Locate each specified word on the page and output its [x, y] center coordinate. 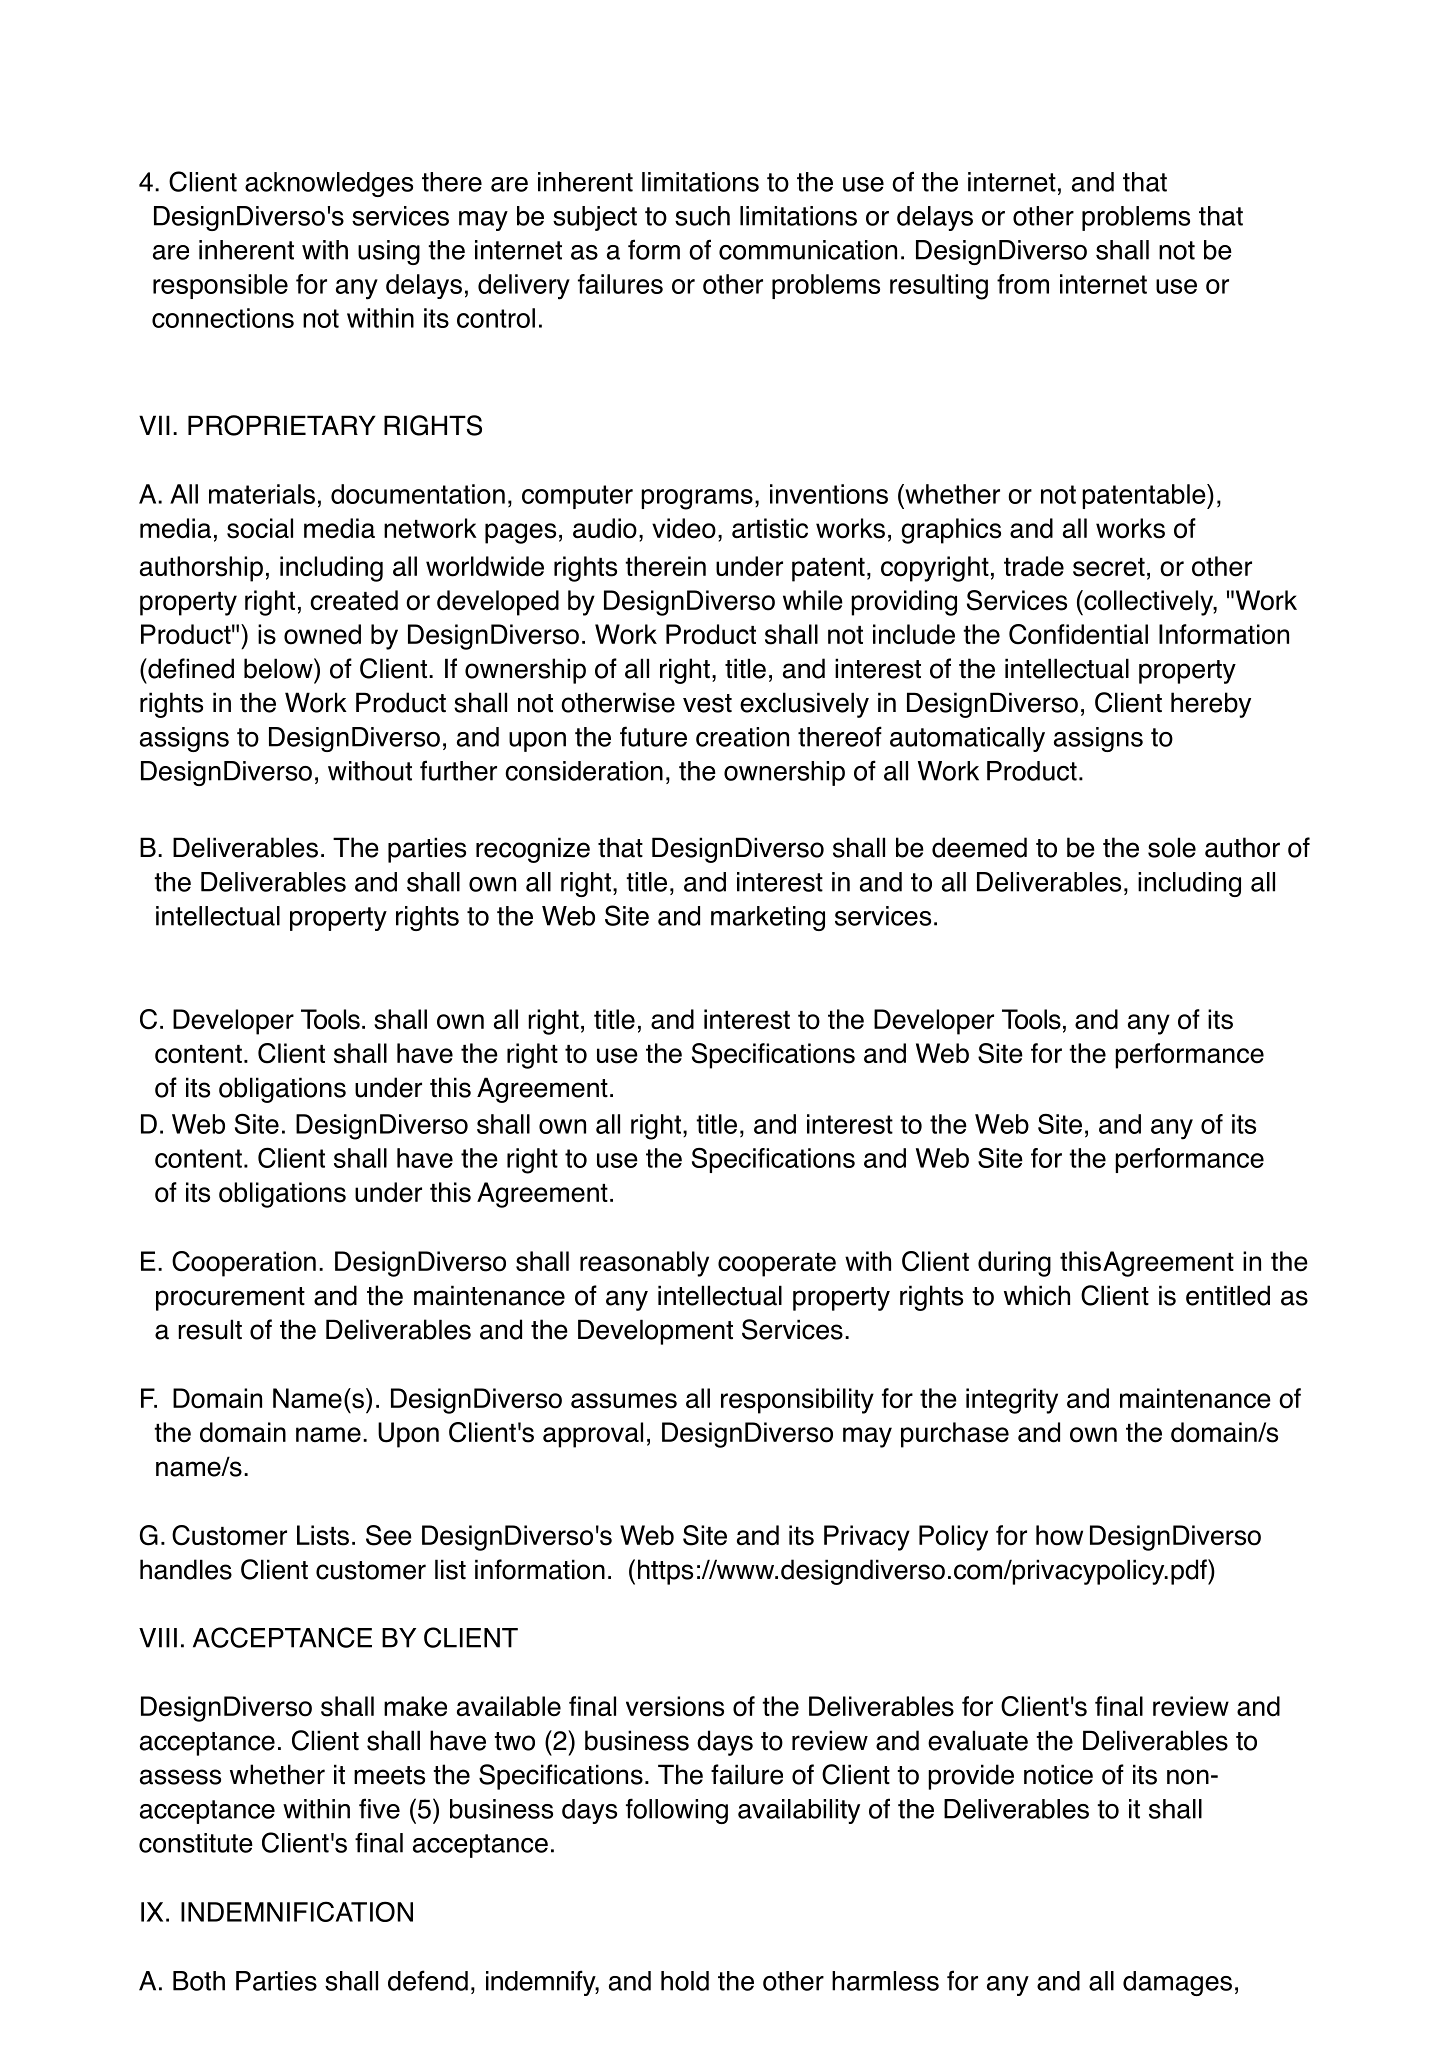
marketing [768, 918]
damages [1177, 1983]
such [702, 216]
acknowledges [329, 184]
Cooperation [244, 1264]
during [1014, 1264]
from [1023, 284]
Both [199, 1981]
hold [685, 1981]
